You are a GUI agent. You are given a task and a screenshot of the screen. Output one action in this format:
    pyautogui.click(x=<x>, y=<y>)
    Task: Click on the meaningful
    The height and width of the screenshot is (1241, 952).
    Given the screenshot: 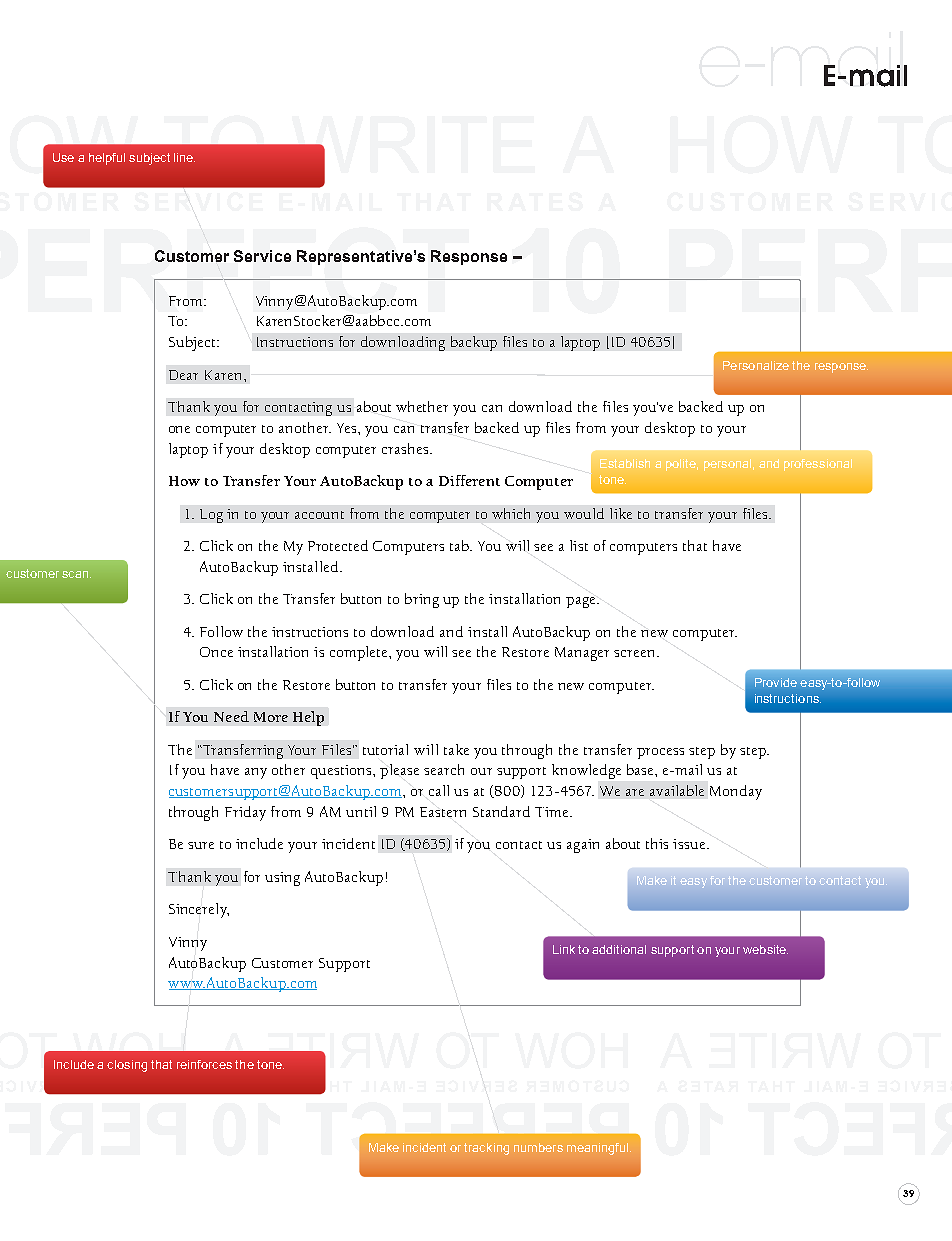 What is the action you would take?
    pyautogui.click(x=599, y=1149)
